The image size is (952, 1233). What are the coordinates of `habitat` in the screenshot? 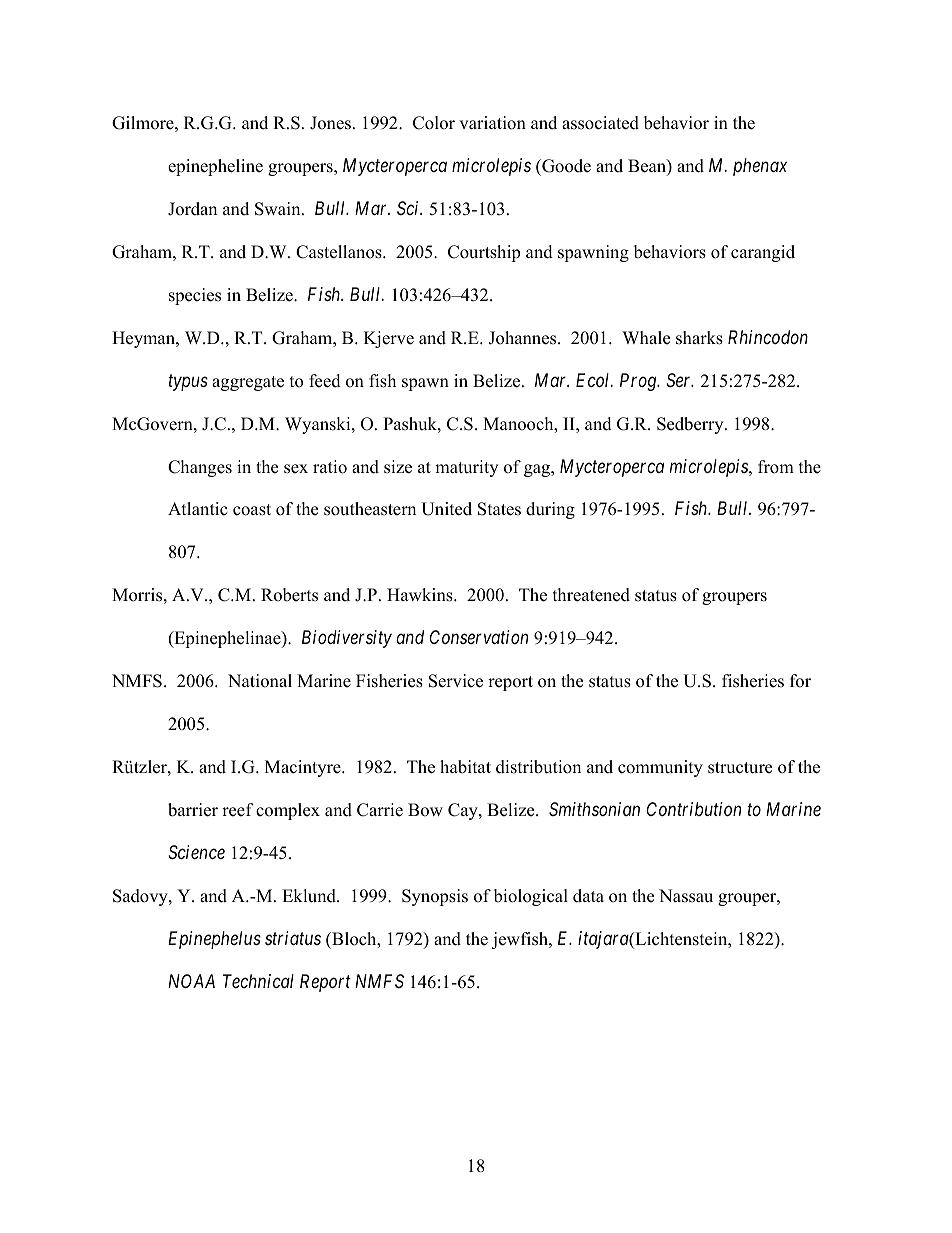 It's located at (465, 767).
